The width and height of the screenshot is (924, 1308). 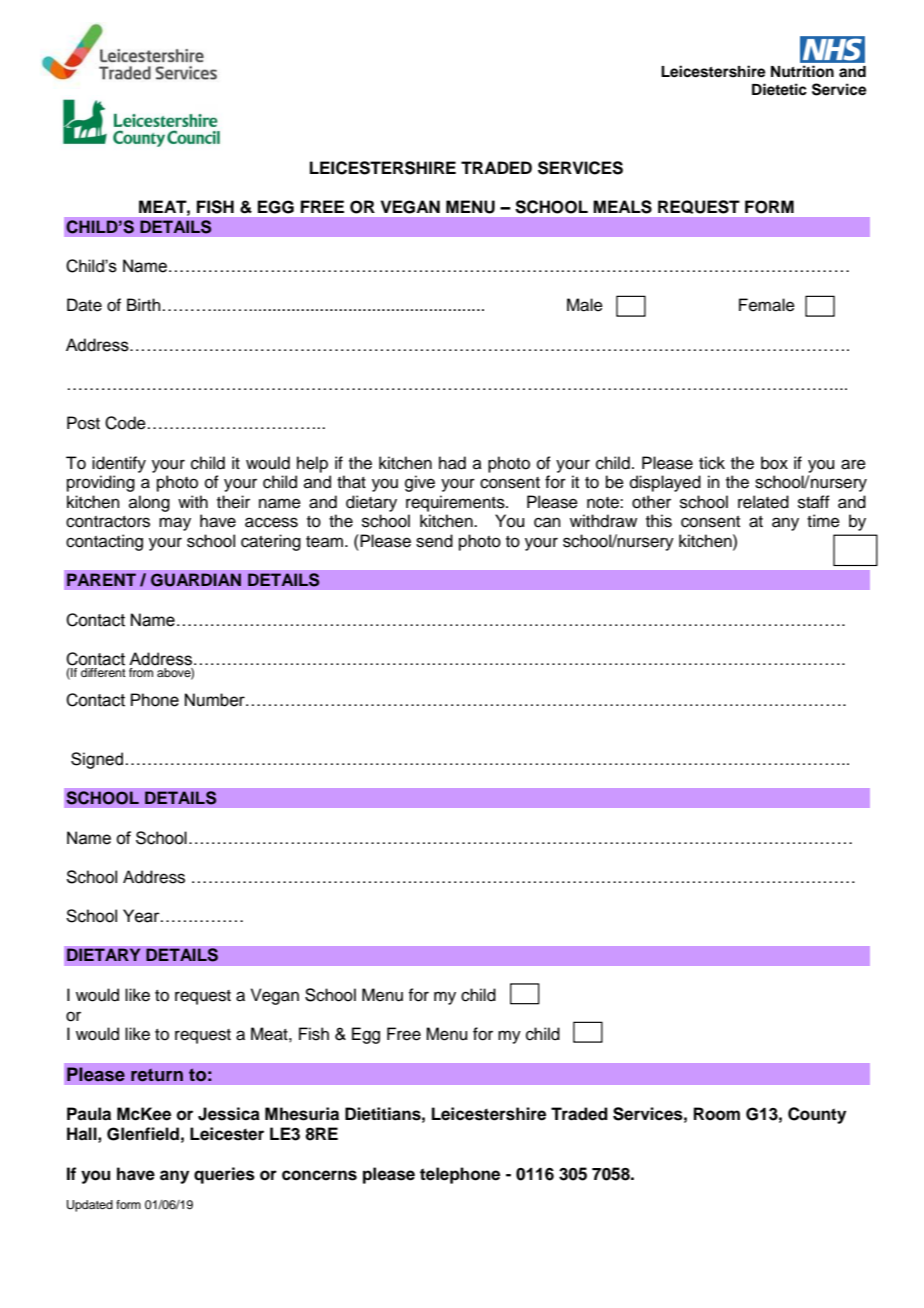 What do you see at coordinates (119, 464) in the screenshot?
I see `identify` at bounding box center [119, 464].
